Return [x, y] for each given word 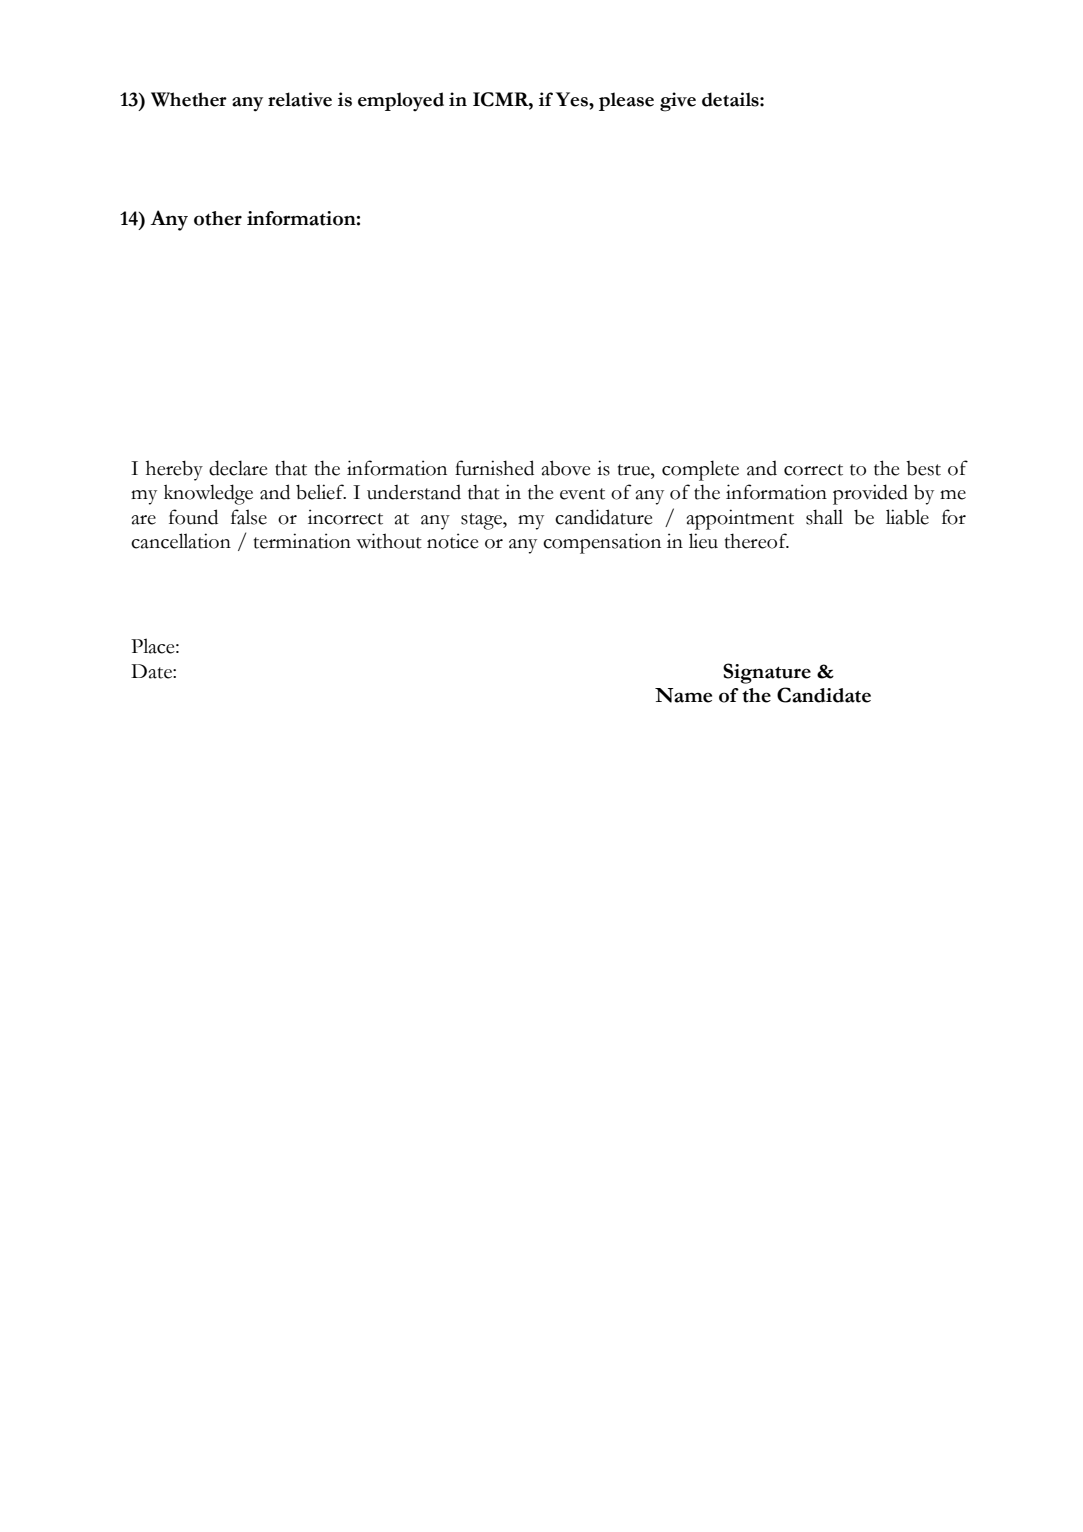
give [678, 102]
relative [300, 99]
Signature [767, 673]
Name [683, 695]
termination [302, 541]
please [626, 101]
